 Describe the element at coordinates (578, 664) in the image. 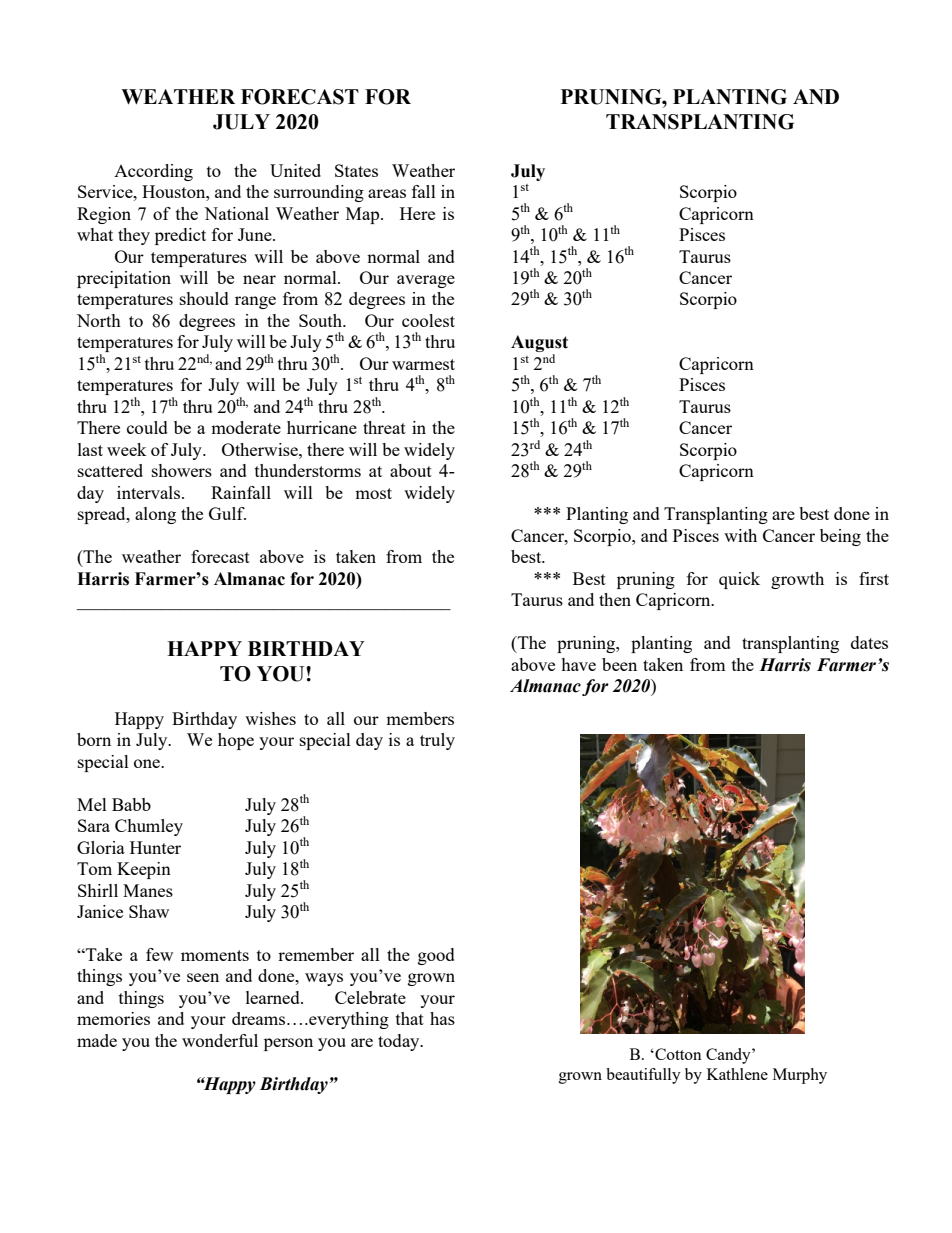

I see `have` at that location.
